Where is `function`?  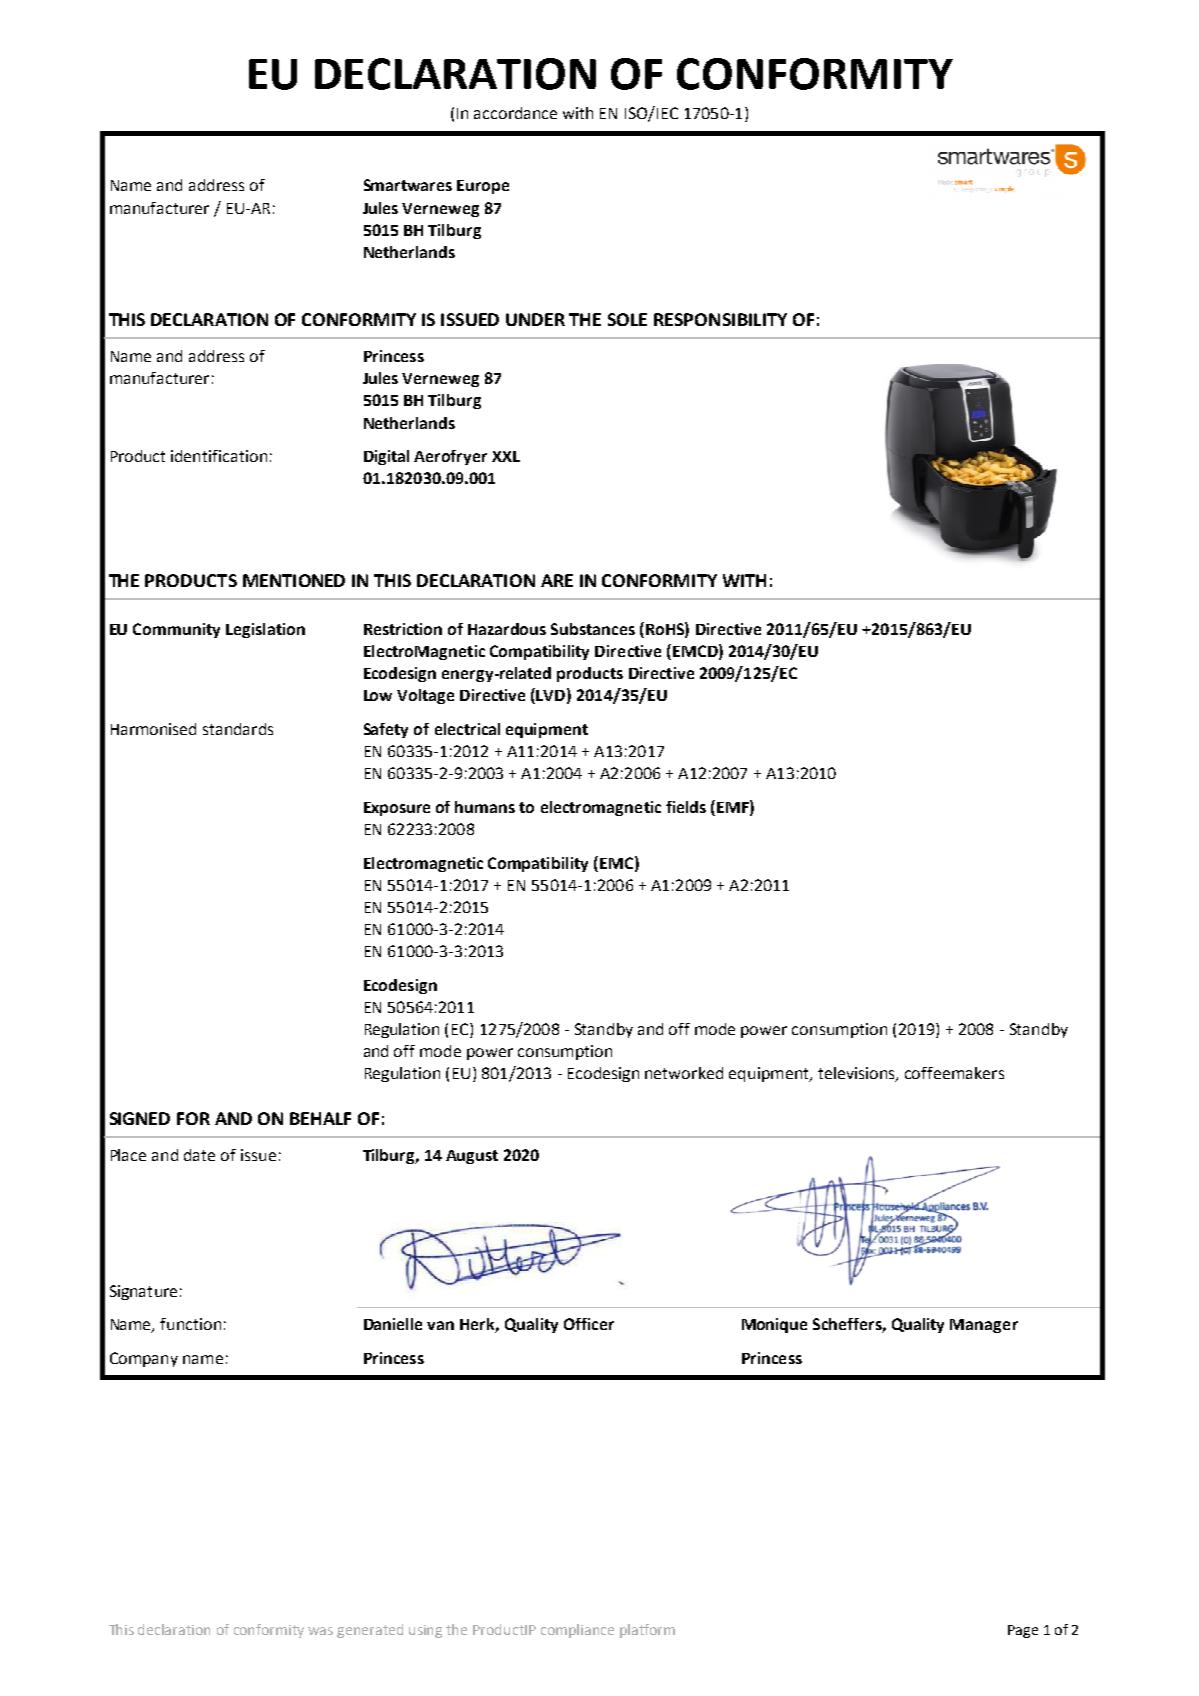
function is located at coordinates (190, 1324).
